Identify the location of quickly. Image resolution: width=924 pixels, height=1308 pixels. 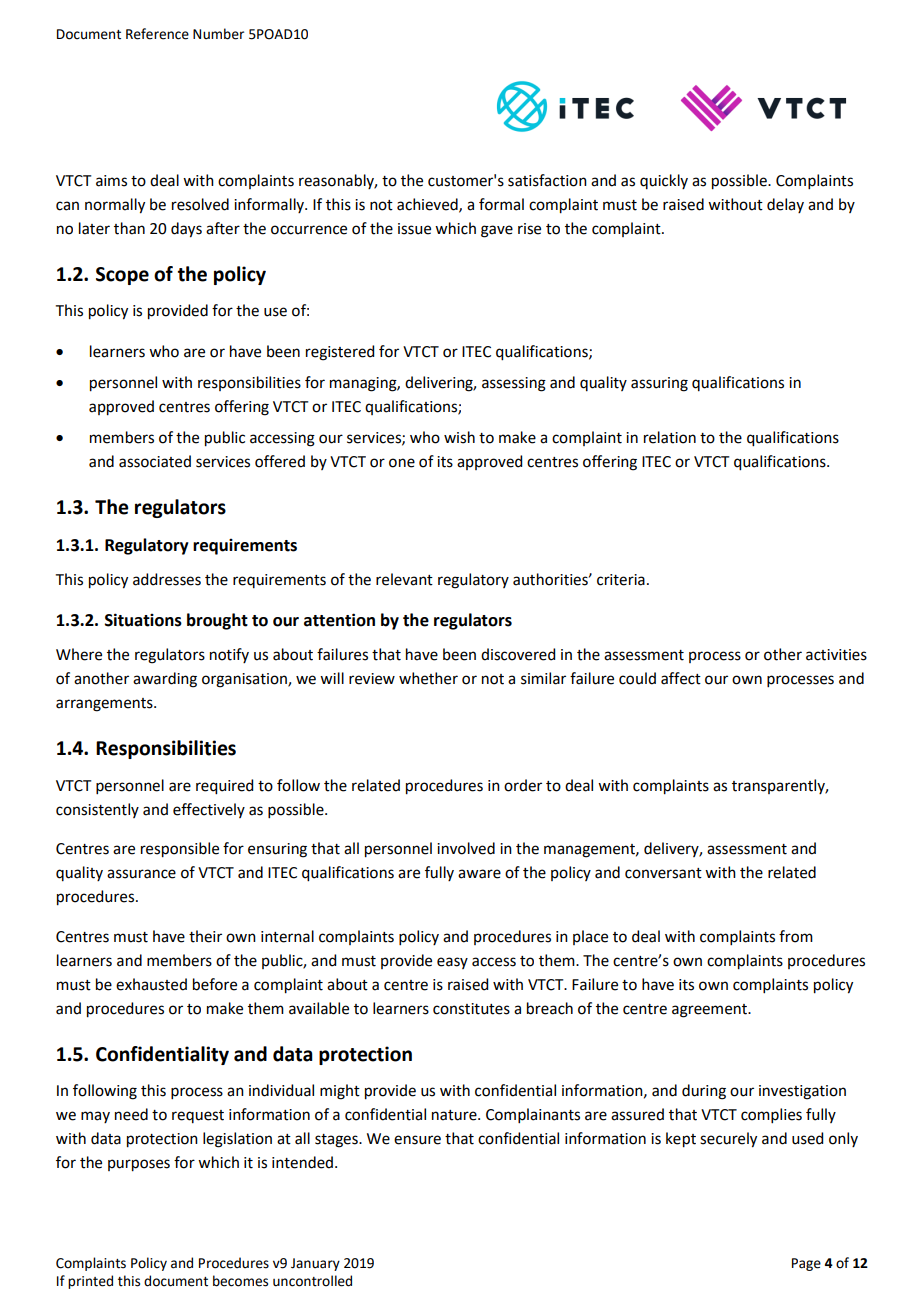
(664, 181).
